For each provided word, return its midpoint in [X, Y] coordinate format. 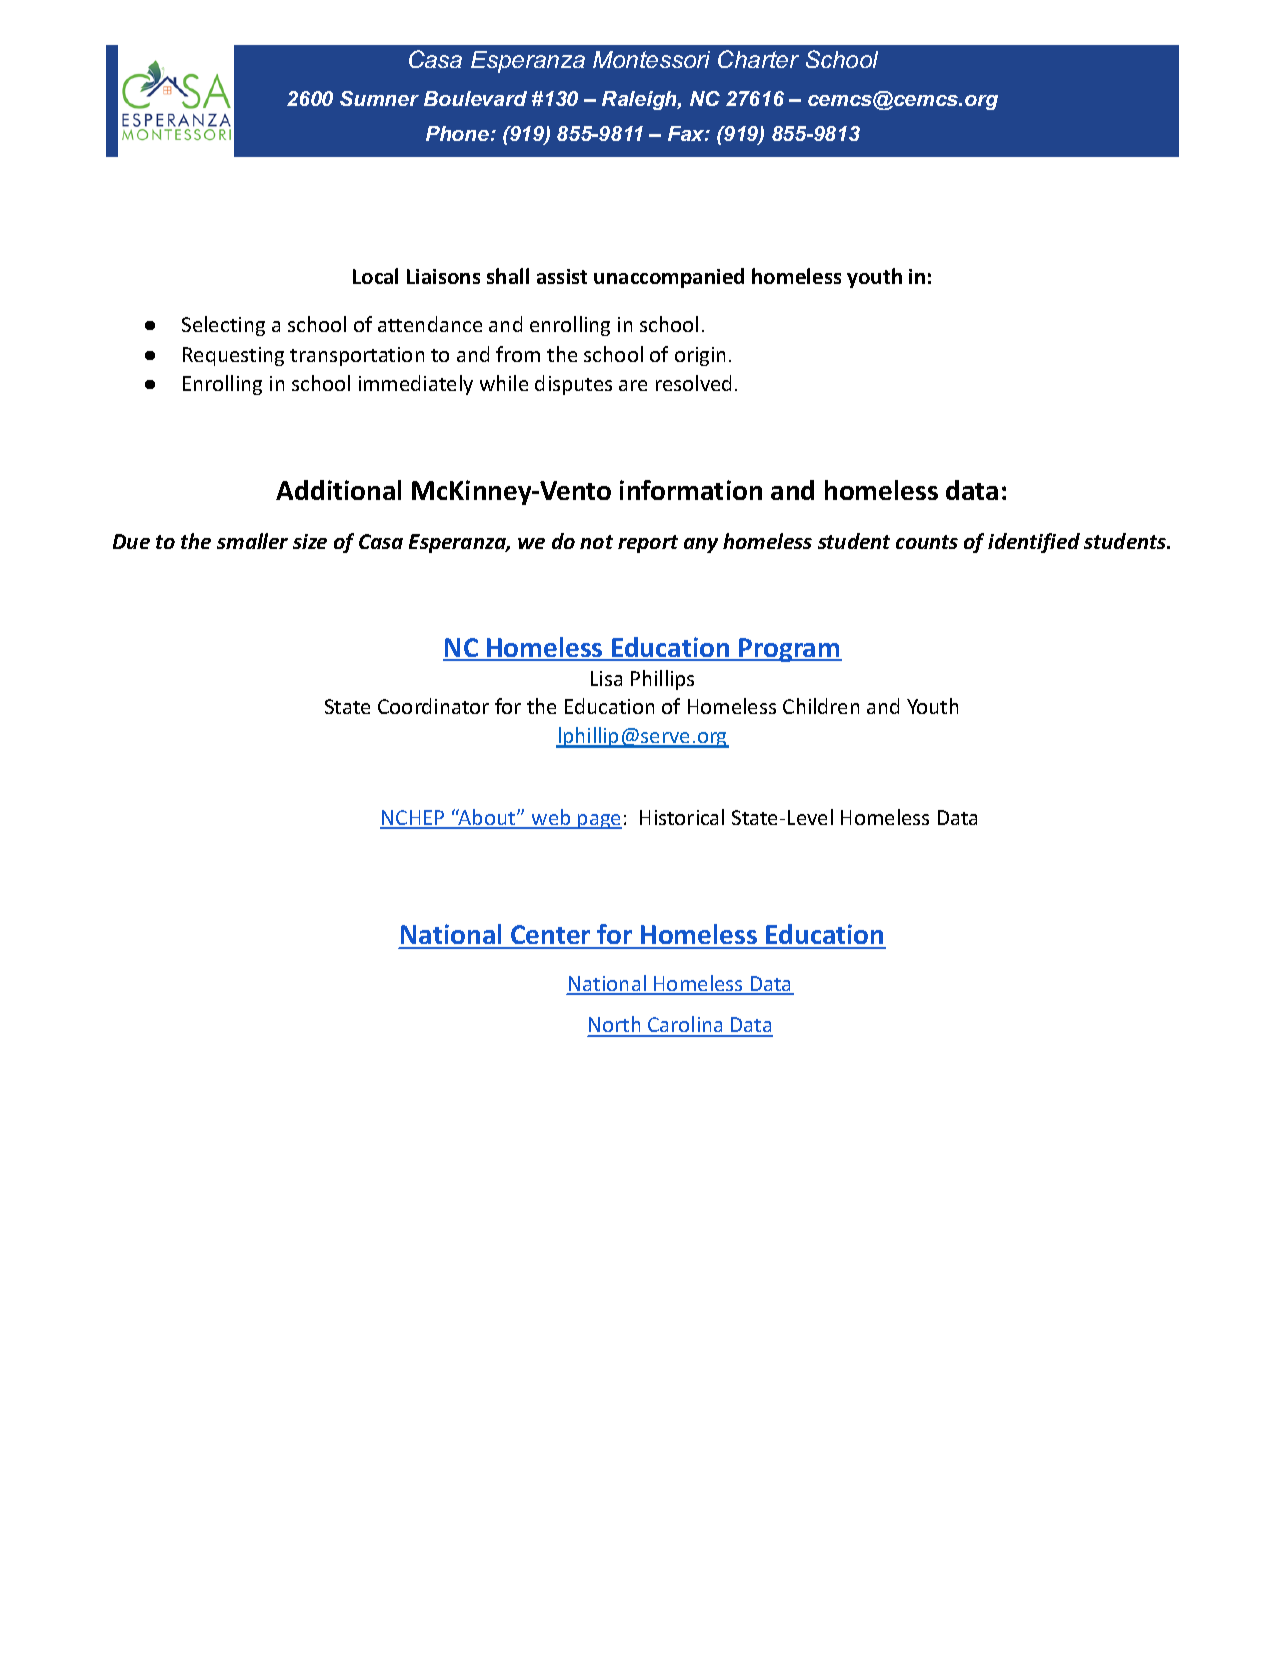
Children [821, 706]
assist [562, 276]
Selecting [223, 326]
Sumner [379, 98]
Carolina [685, 1026]
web [551, 818]
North [615, 1026]
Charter [758, 59]
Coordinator [433, 706]
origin [700, 356]
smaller [252, 541]
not [596, 542]
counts [927, 542]
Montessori [651, 59]
